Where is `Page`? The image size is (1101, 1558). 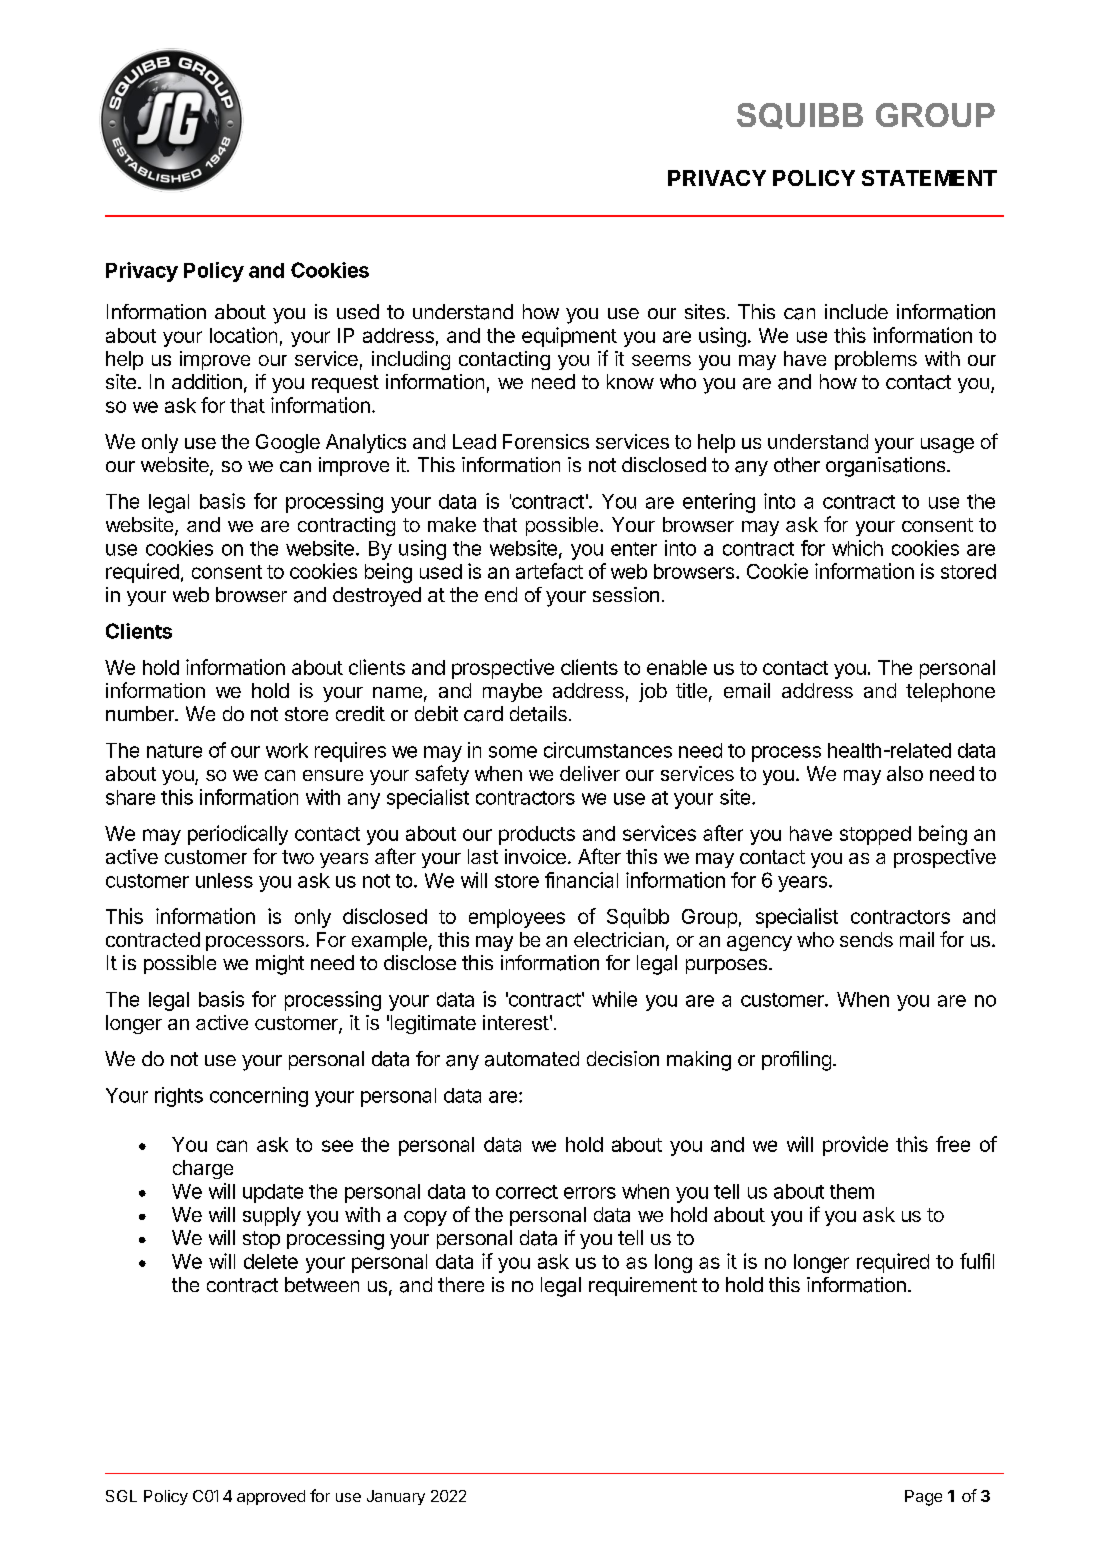 Page is located at coordinates (923, 1498).
